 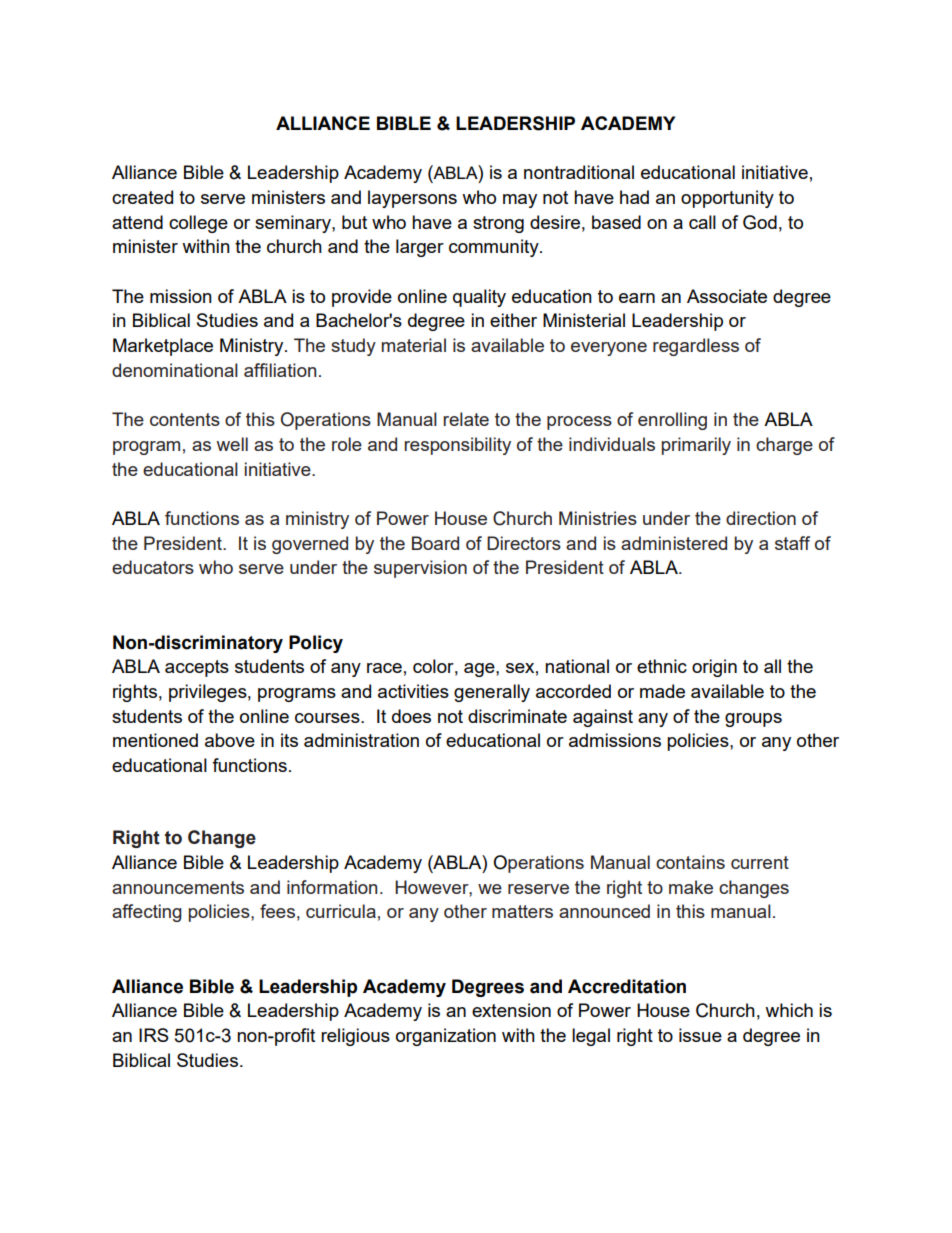 I want to click on college, so click(x=198, y=224).
